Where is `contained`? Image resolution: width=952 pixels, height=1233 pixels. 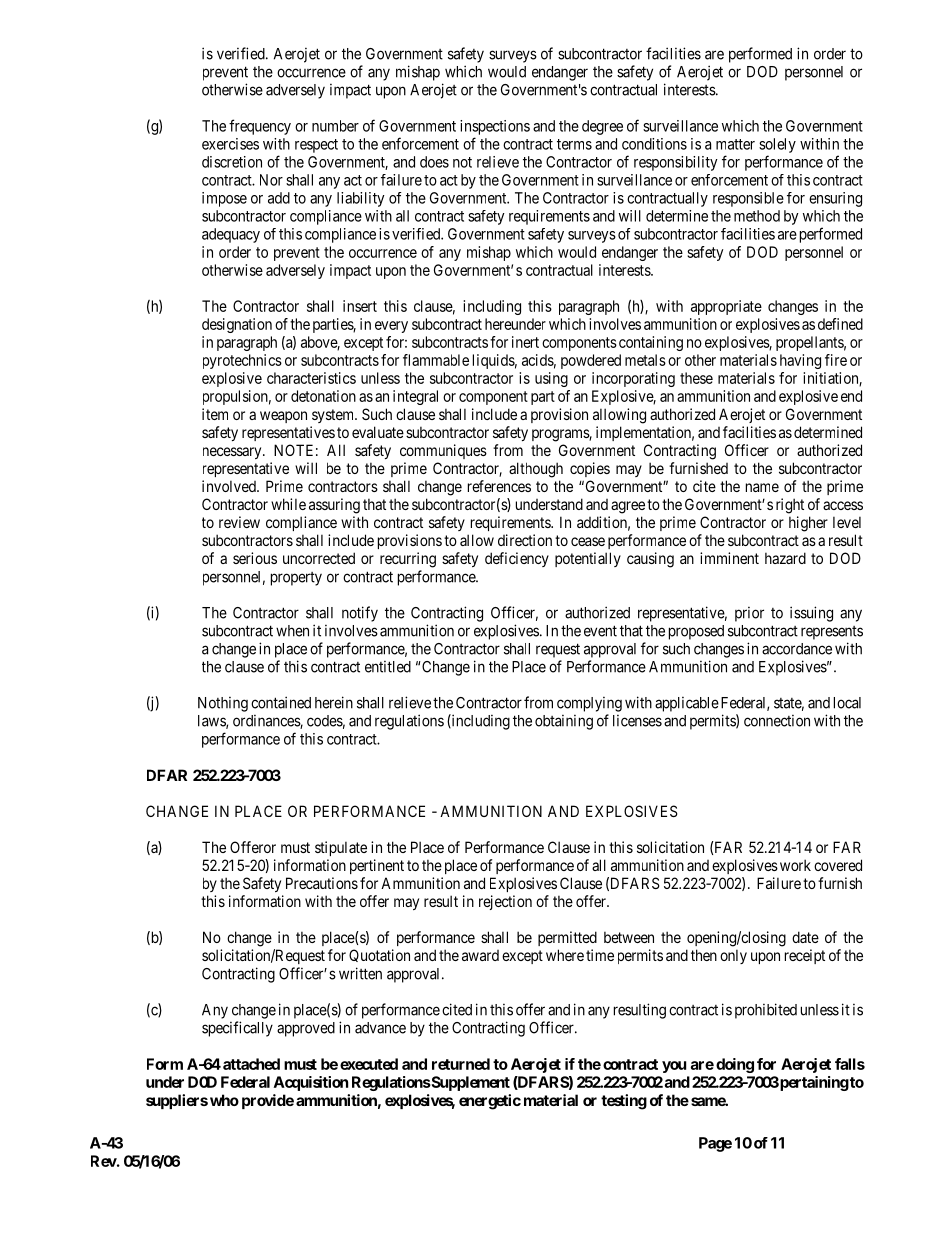 contained is located at coordinates (281, 702).
